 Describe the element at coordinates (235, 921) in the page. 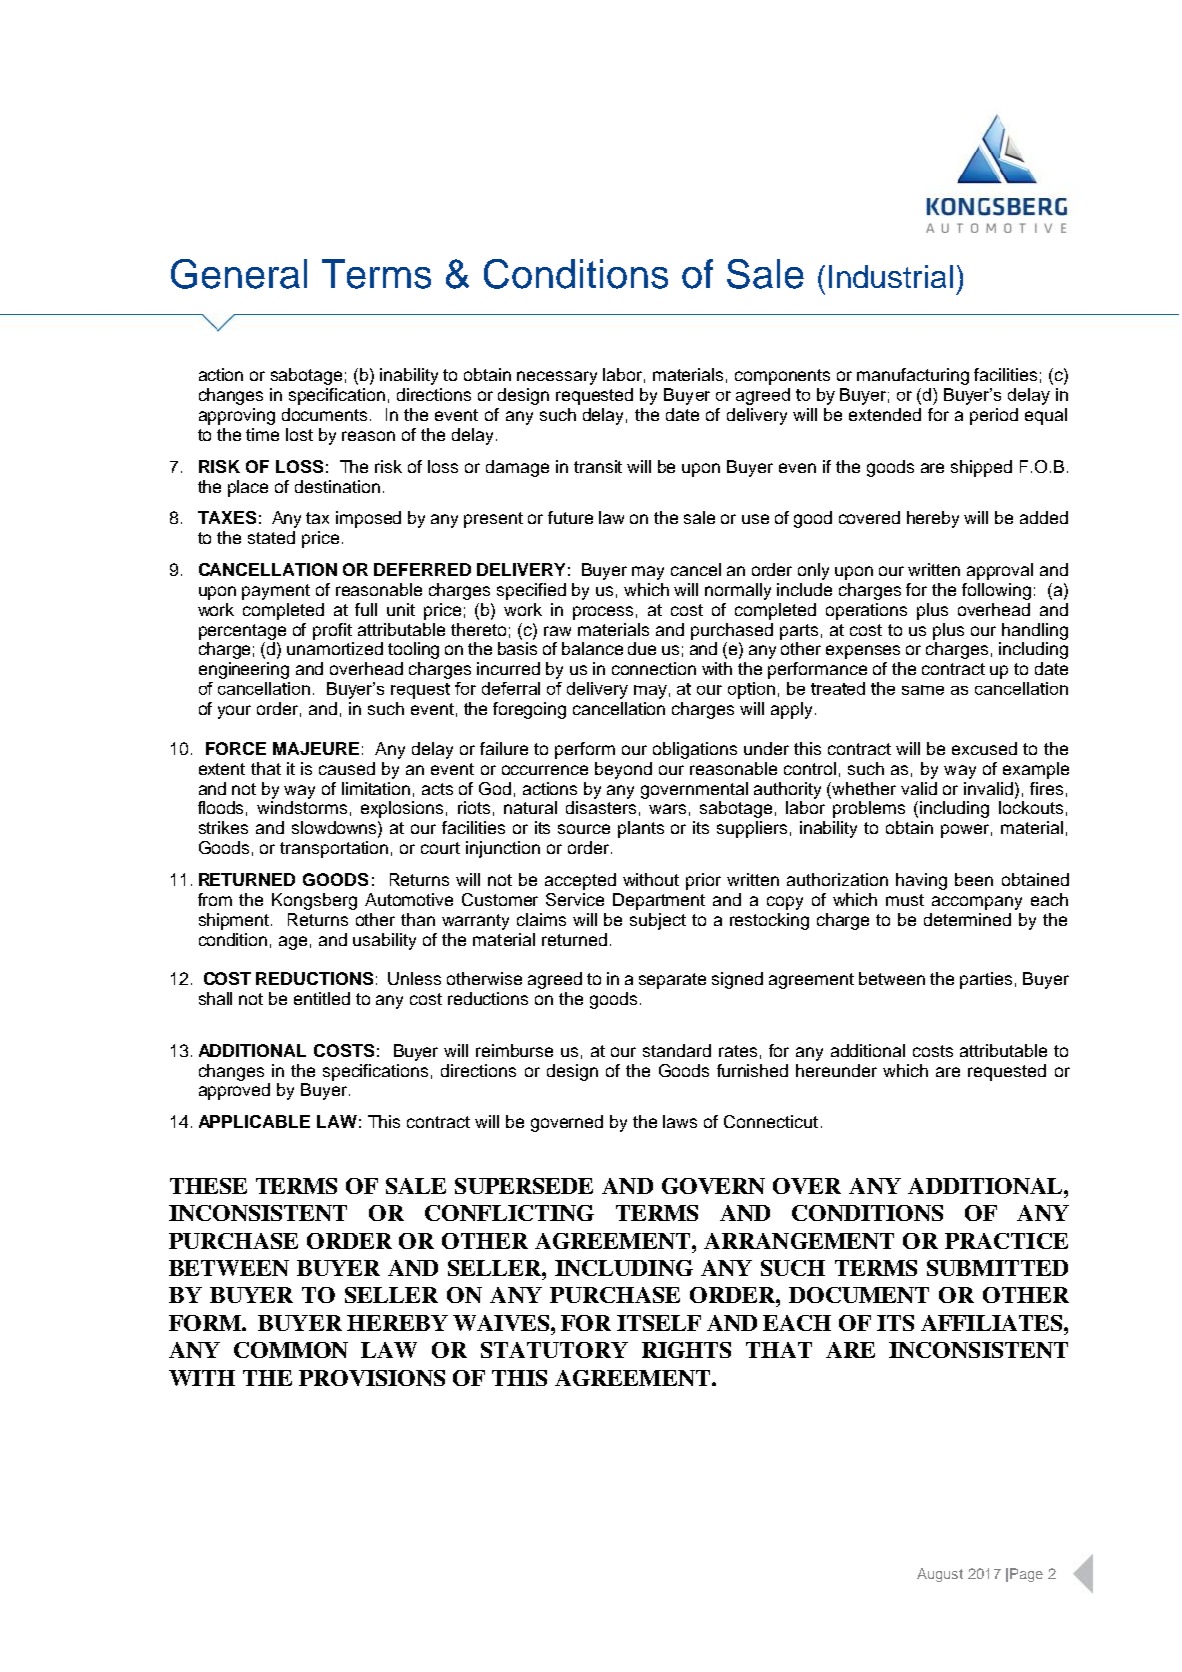

I see `shipment` at that location.
